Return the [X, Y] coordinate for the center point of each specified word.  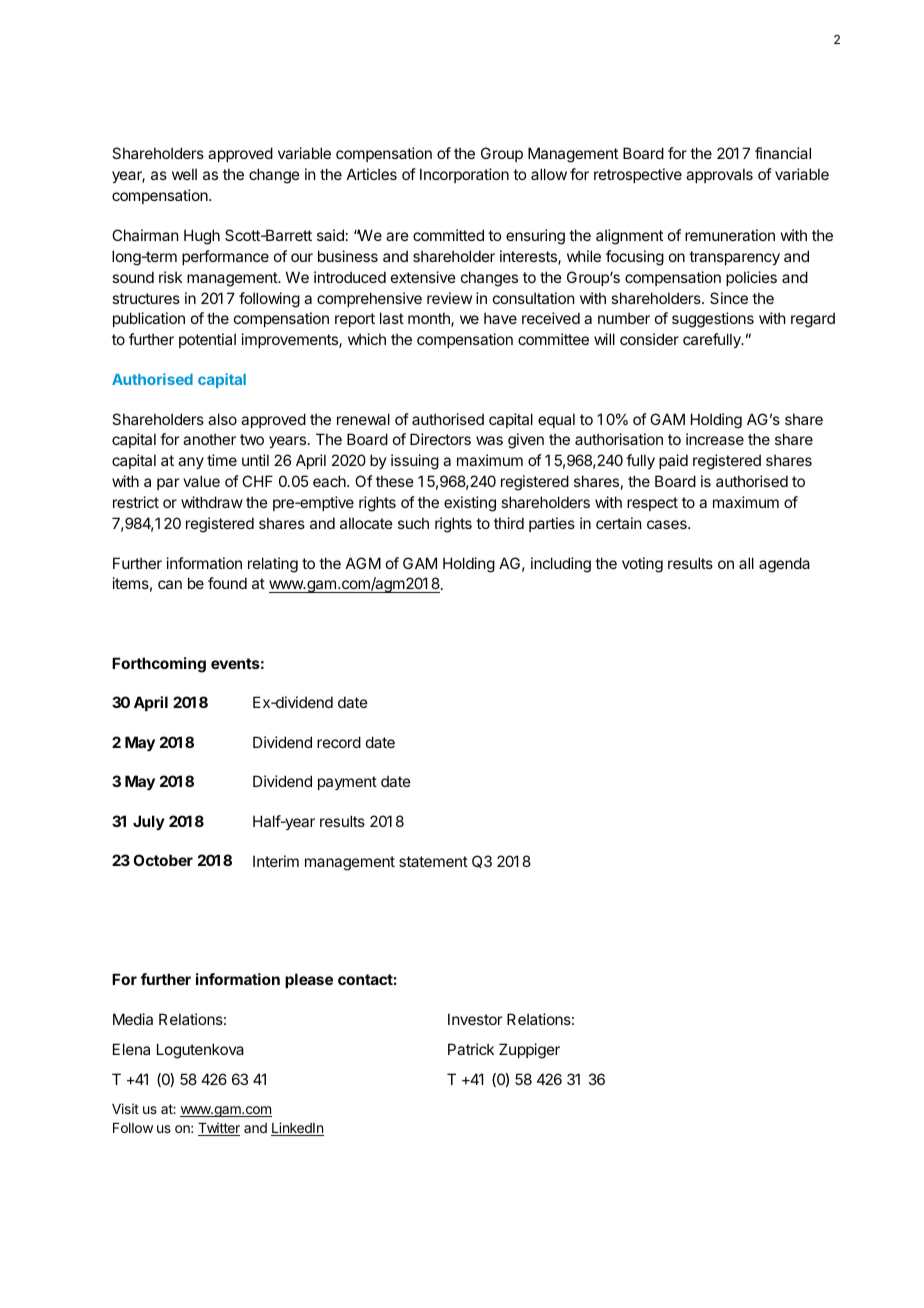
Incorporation [464, 175]
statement [433, 861]
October [163, 860]
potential [207, 340]
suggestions [713, 320]
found [227, 583]
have [500, 318]
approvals [719, 175]
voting [642, 565]
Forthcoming [159, 665]
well [184, 174]
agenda [784, 565]
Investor [475, 1019]
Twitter [219, 1129]
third [509, 523]
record [339, 742]
